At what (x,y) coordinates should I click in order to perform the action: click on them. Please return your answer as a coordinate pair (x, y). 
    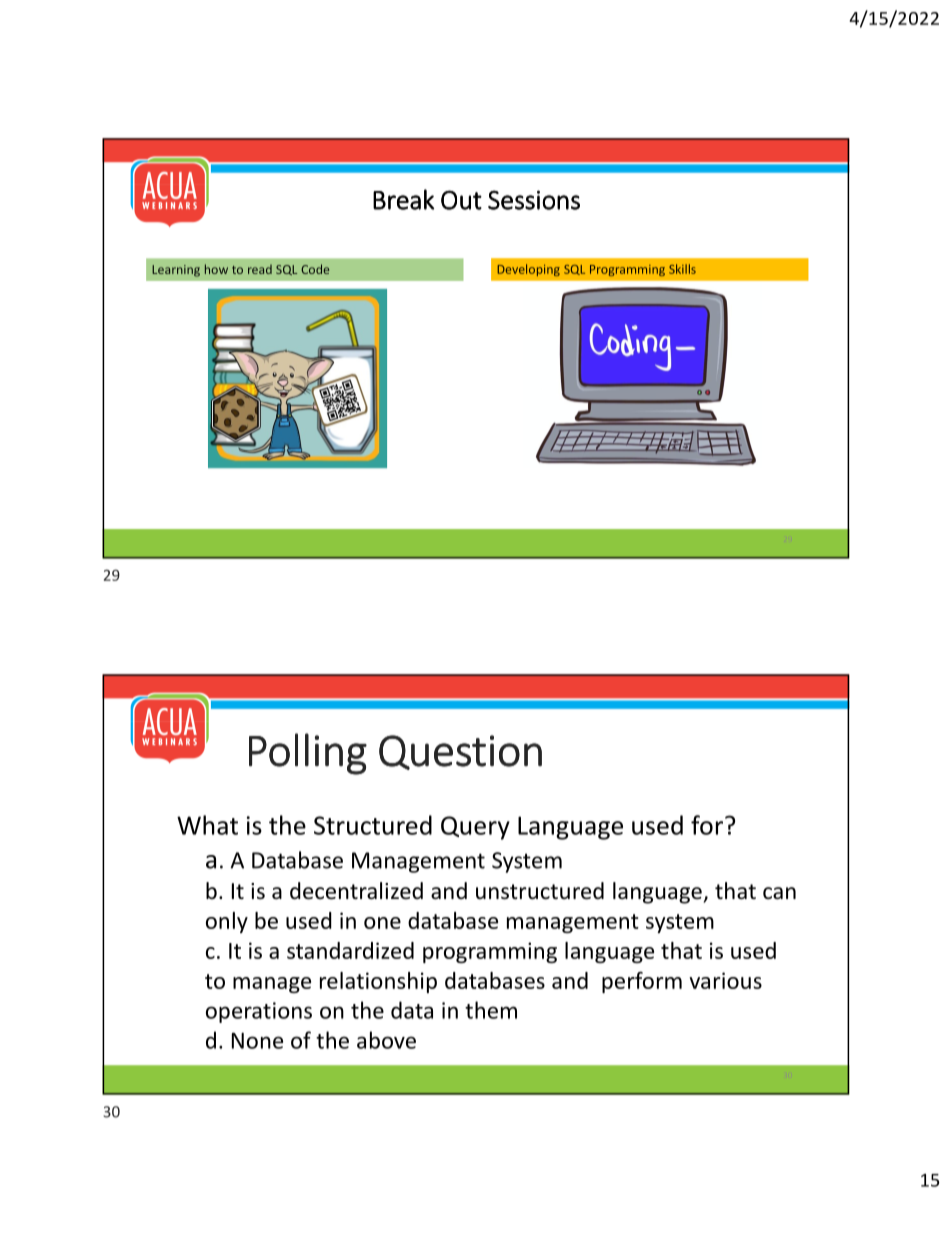
    Looking at the image, I should click on (491, 1010).
